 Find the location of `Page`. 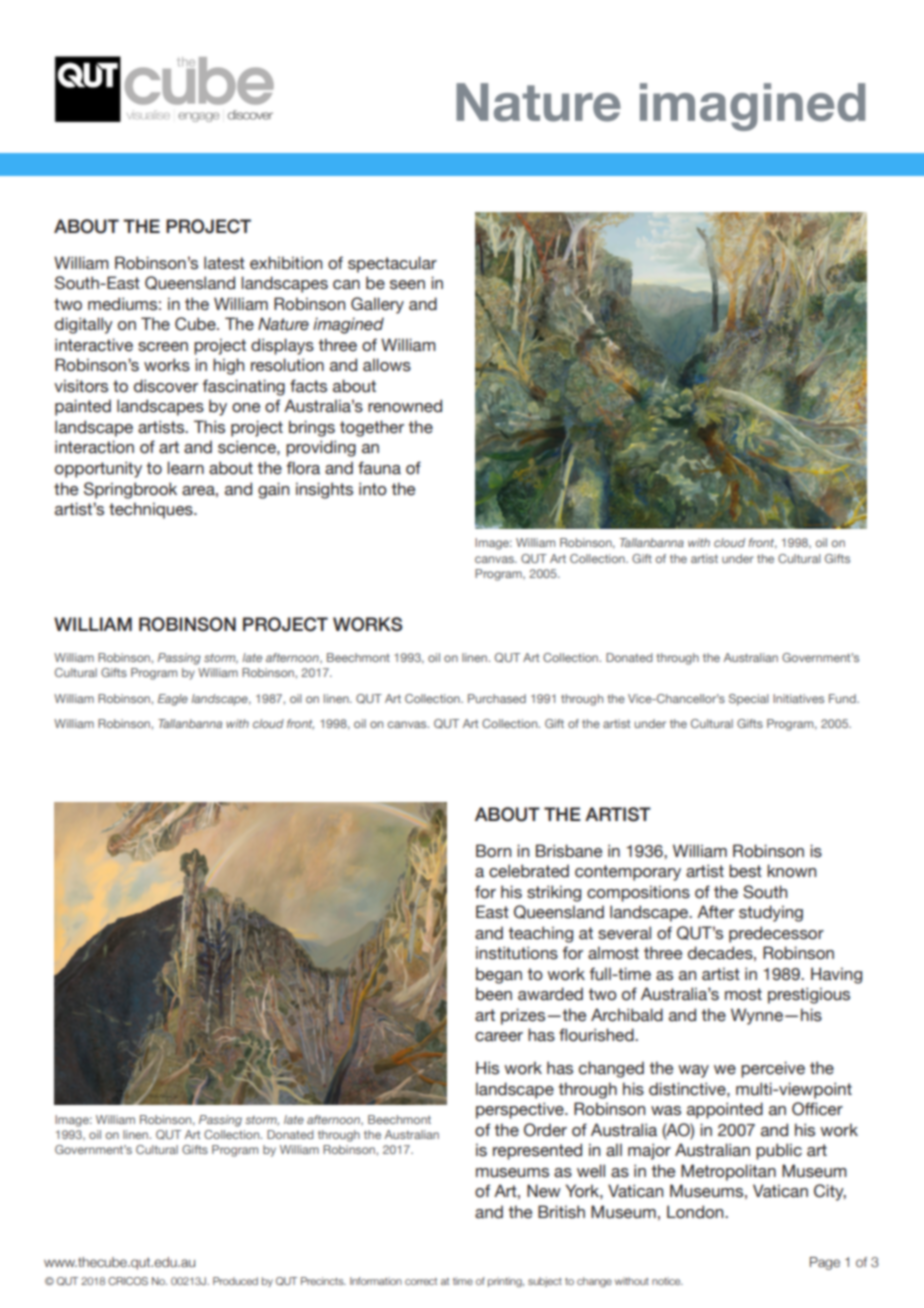

Page is located at coordinates (825, 1263).
